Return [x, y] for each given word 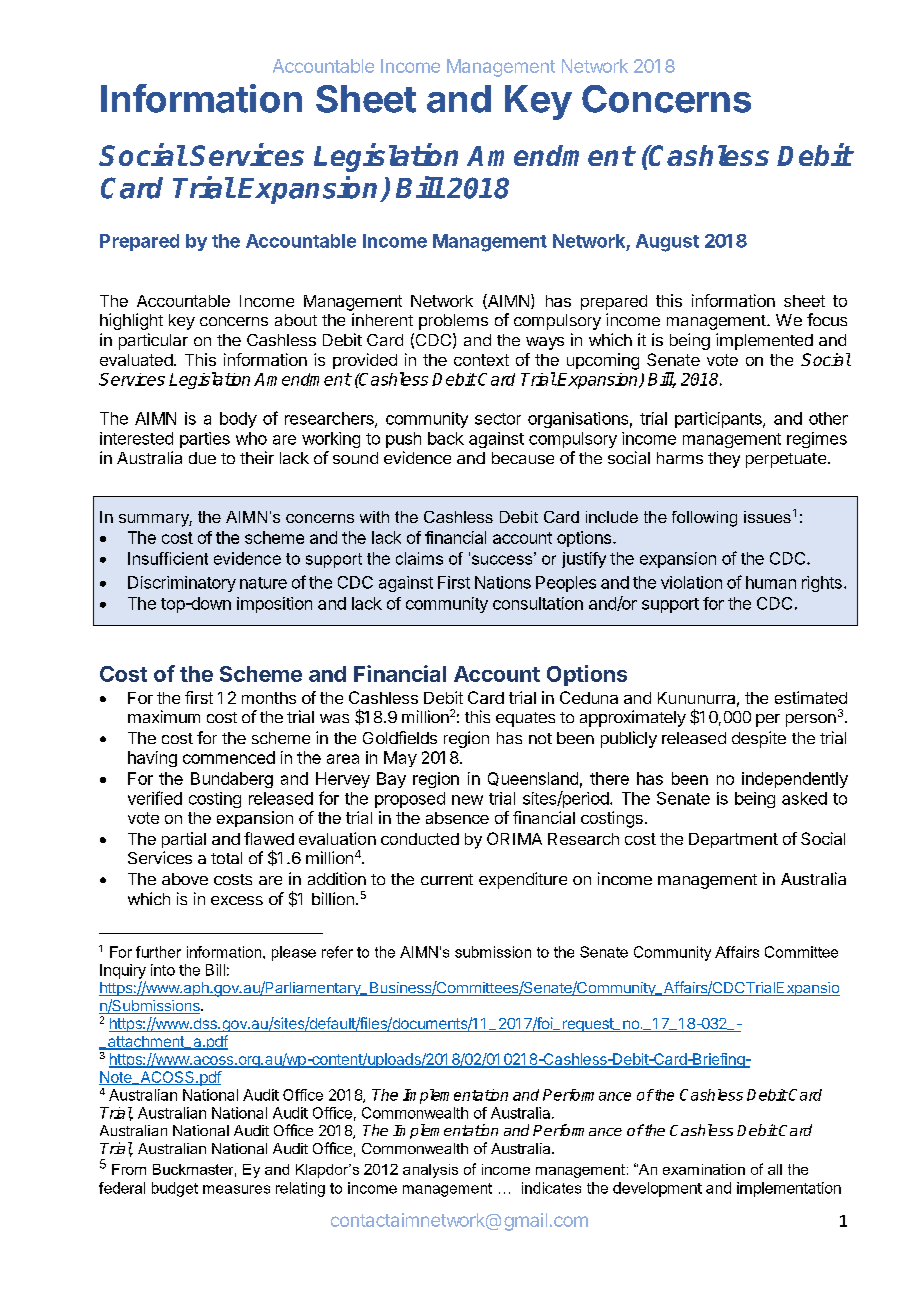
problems [453, 322]
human [771, 582]
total [226, 858]
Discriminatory [182, 584]
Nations [503, 582]
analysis [430, 1171]
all [775, 1169]
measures [236, 1189]
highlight [131, 321]
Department [733, 840]
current [447, 879]
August [667, 243]
